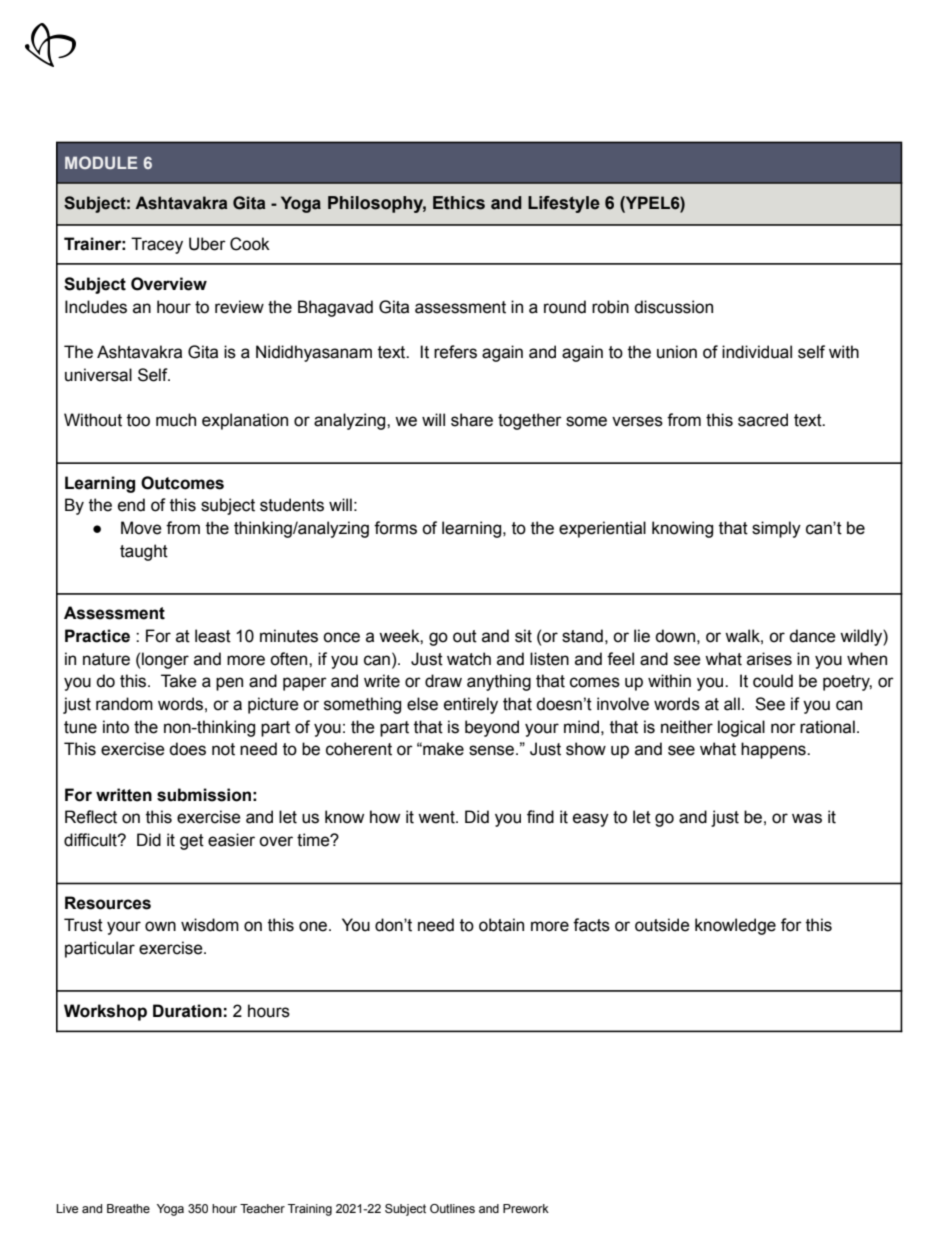  Describe the element at coordinates (176, 420) in the page. I see `much` at that location.
